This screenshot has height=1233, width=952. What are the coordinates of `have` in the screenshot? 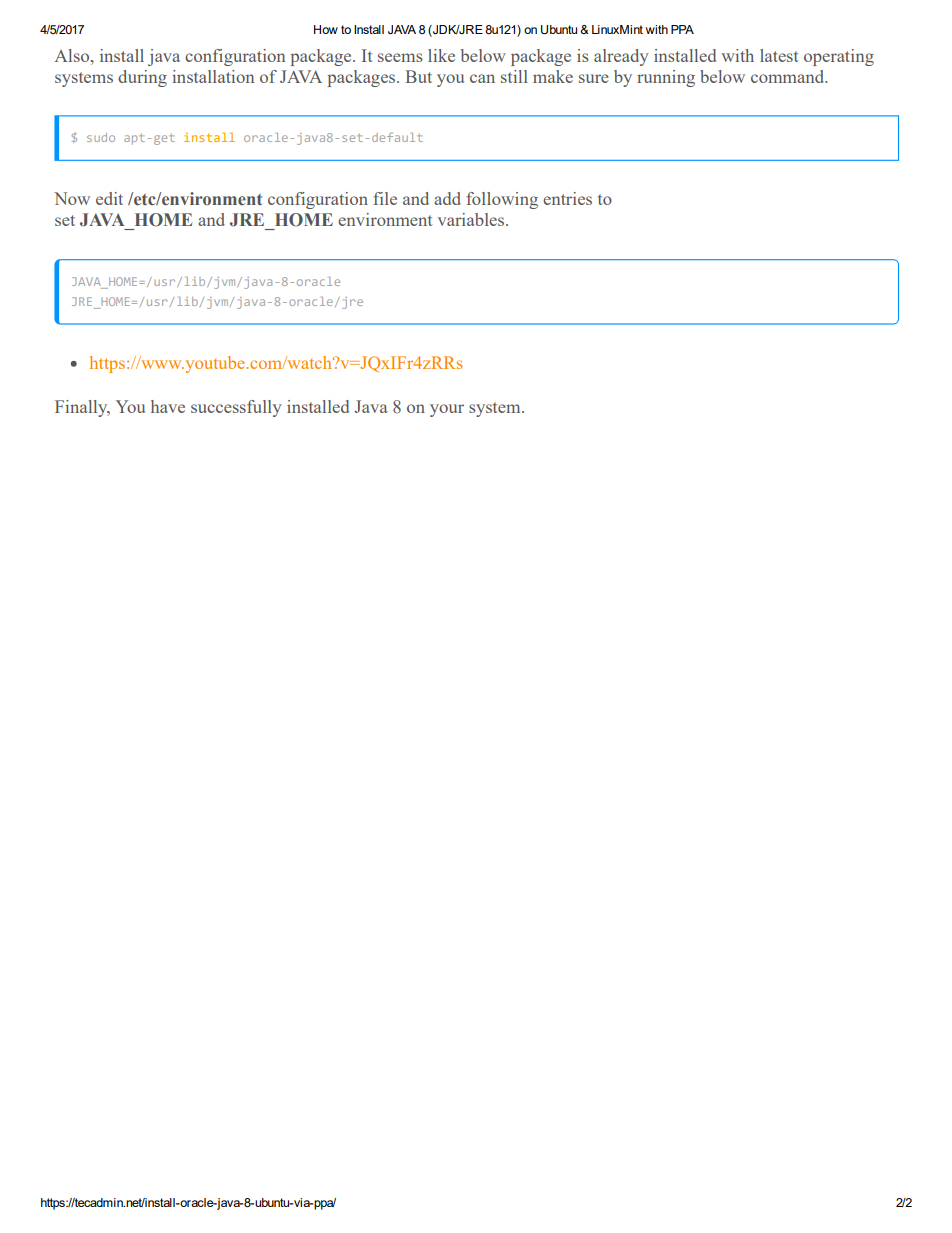 It's located at (168, 406).
